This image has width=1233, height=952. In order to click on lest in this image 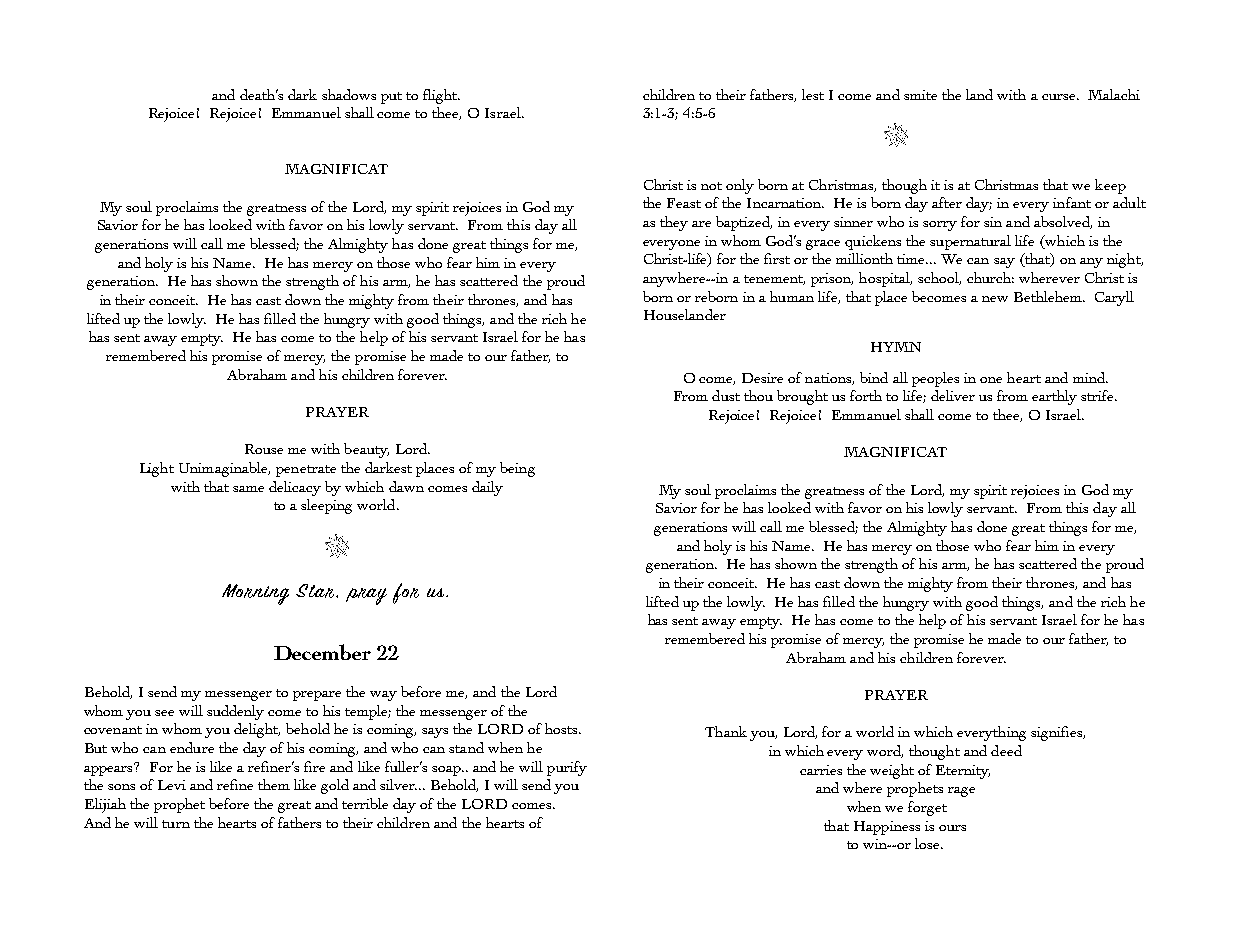, I will do `click(813, 94)`.
